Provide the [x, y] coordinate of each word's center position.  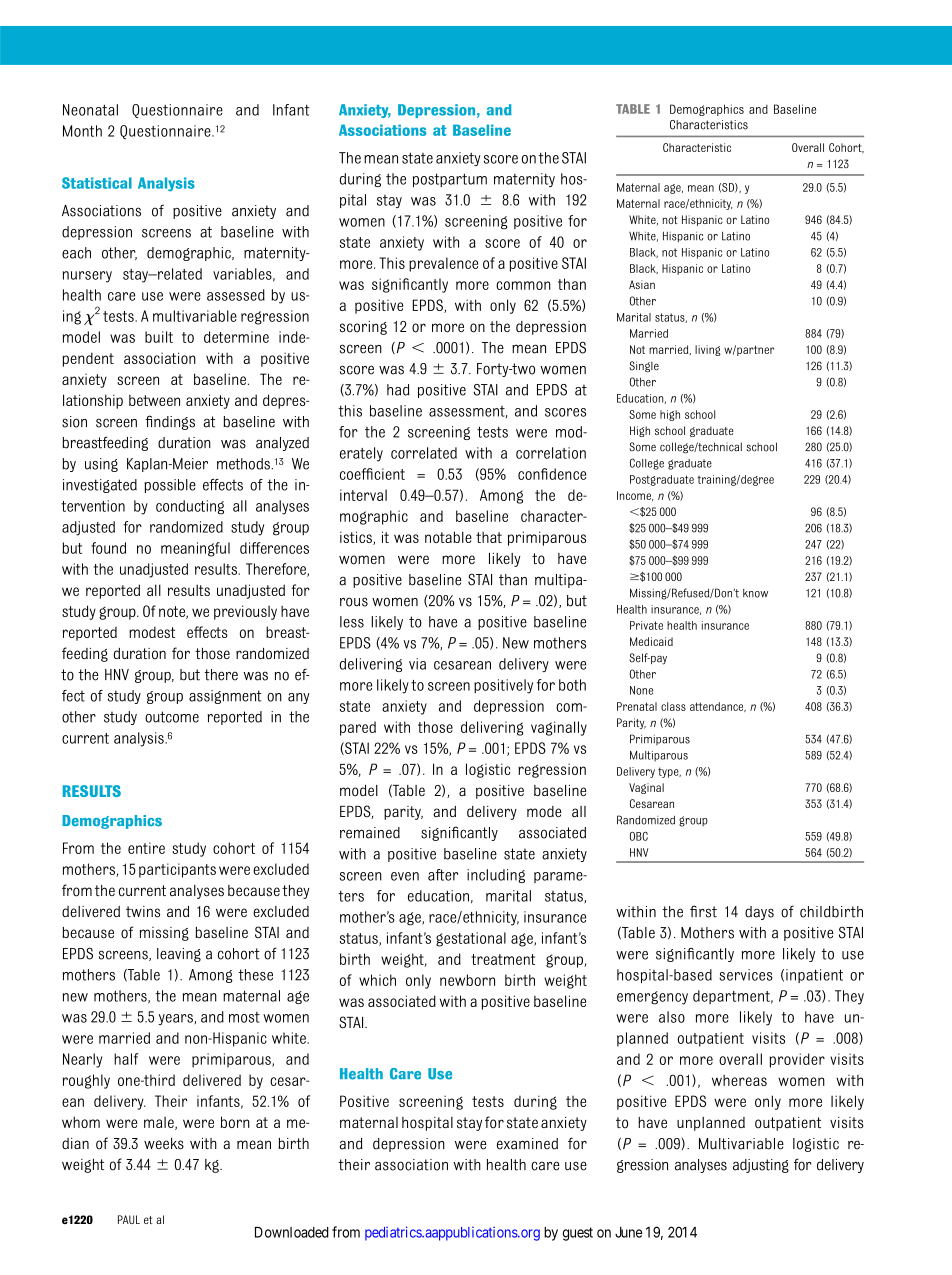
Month [82, 131]
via [417, 664]
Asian [642, 284]
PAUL [129, 1219]
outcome [172, 717]
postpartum [450, 180]
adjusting [761, 1166]
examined [527, 1144]
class [673, 706]
